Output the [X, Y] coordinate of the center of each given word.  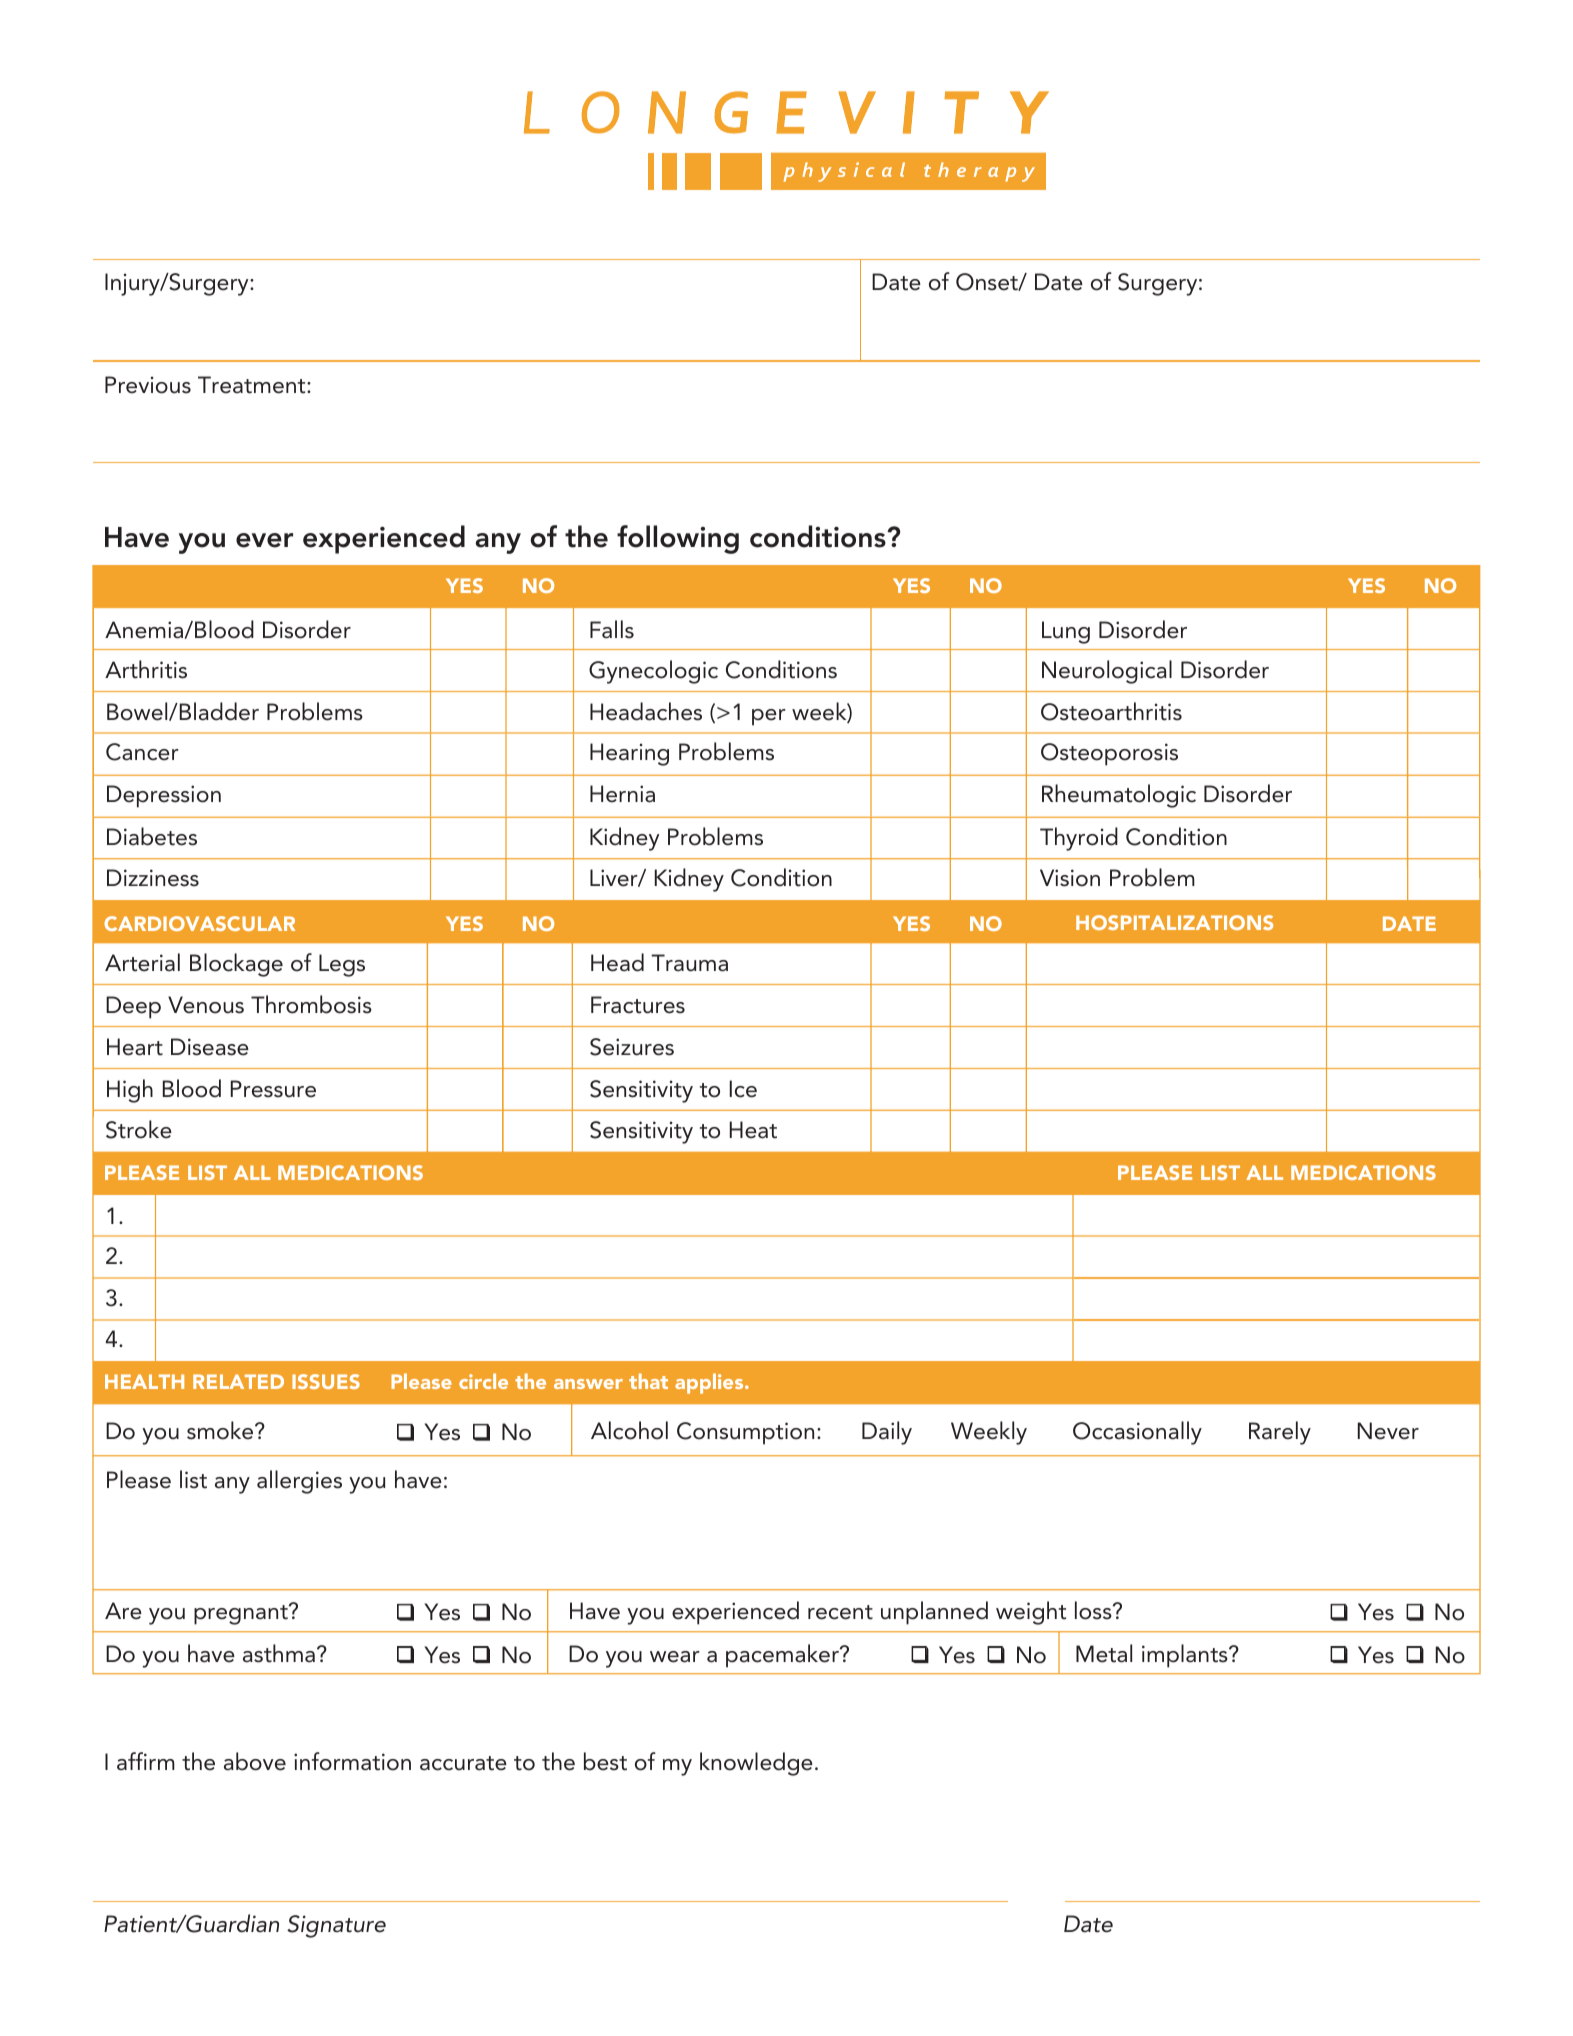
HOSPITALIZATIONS [1174, 922]
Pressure [273, 1089]
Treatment [253, 385]
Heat [753, 1130]
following [678, 539]
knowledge [756, 1764]
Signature [336, 1926]
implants [1186, 1656]
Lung [1066, 632]
